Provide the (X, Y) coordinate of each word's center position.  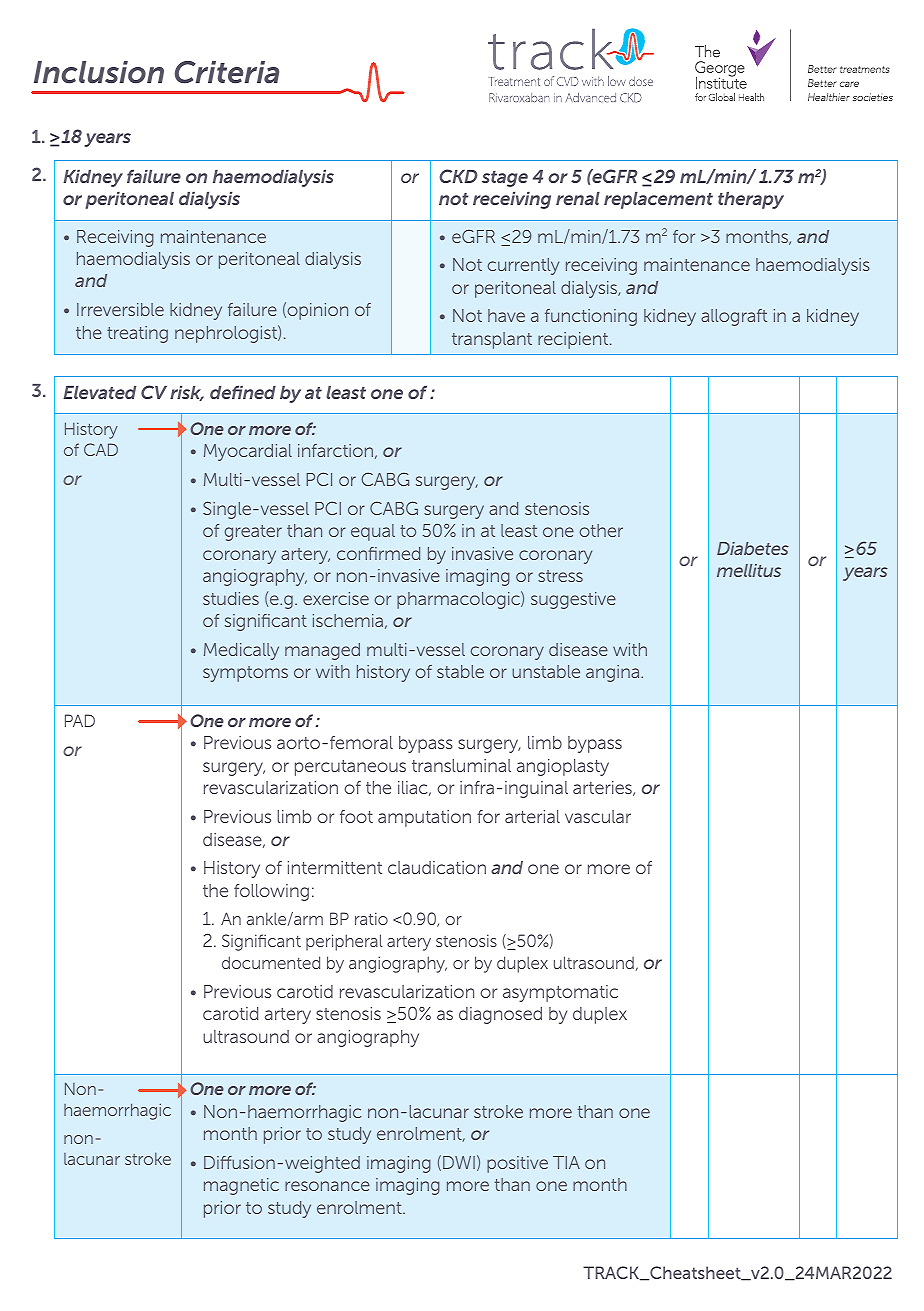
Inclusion (99, 72)
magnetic (241, 1186)
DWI (459, 1162)
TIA (566, 1162)
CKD (458, 176)
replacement (658, 200)
